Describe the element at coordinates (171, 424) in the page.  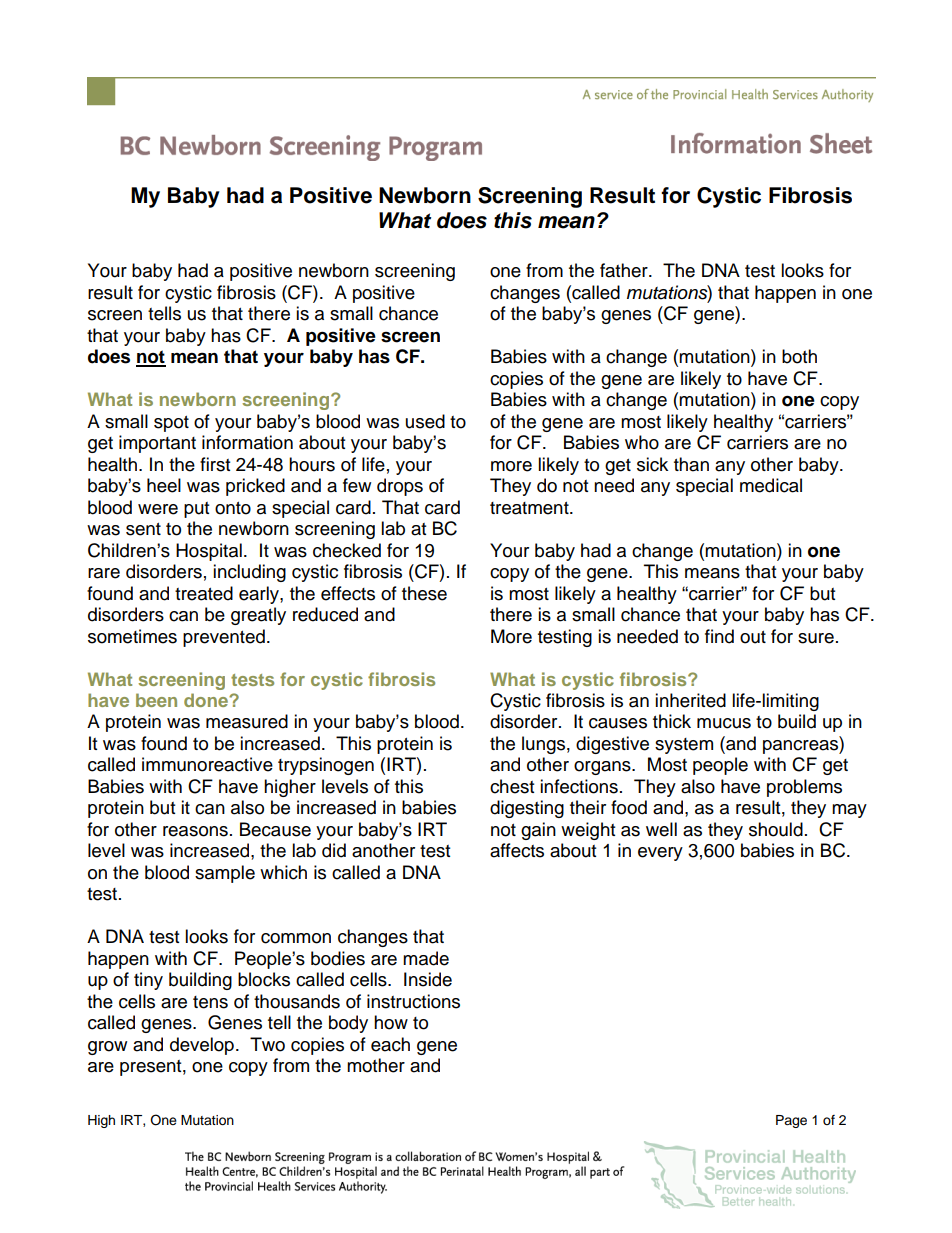
I see `spot` at that location.
